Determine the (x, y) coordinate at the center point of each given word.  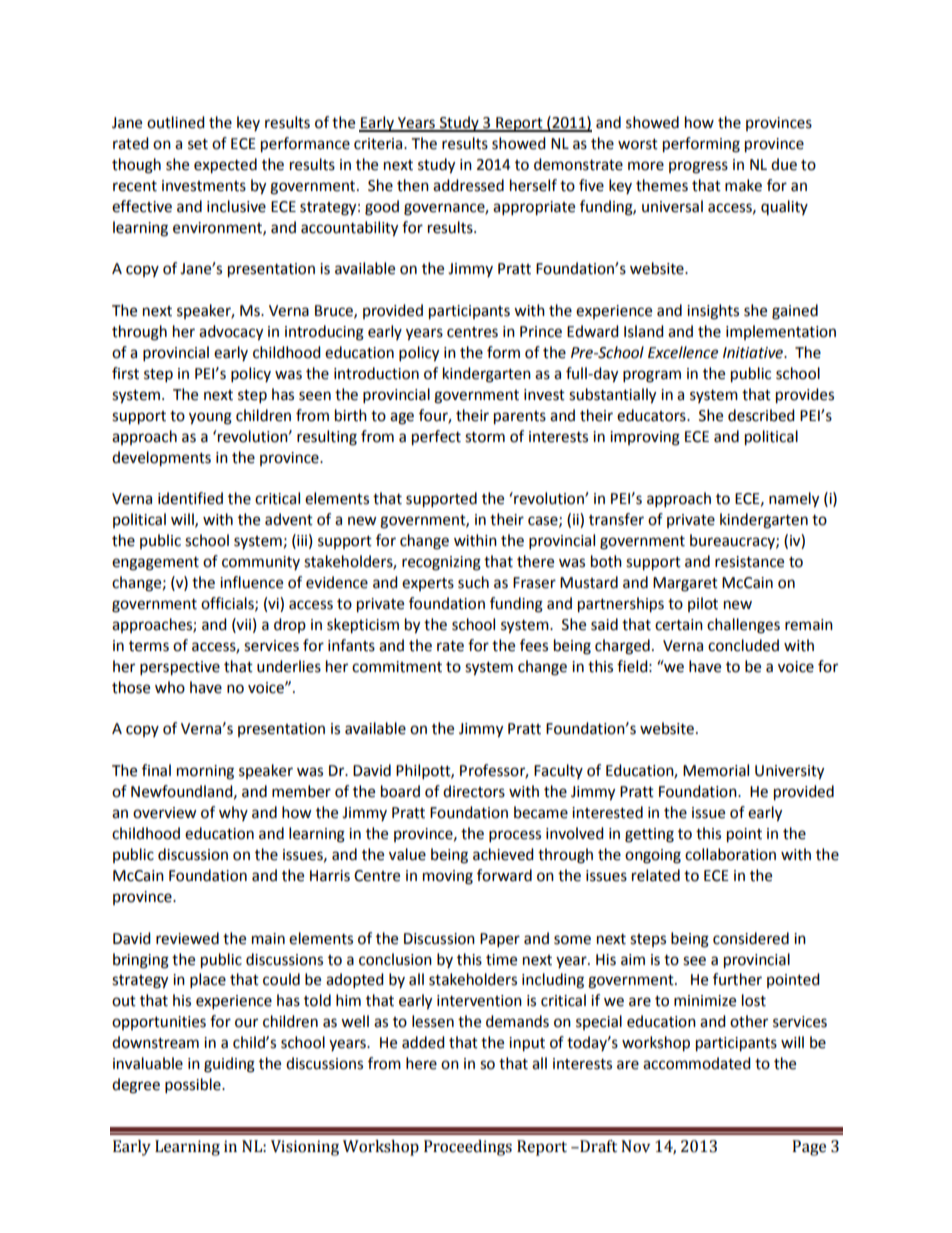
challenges (743, 626)
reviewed (187, 938)
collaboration (730, 854)
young (210, 418)
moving (448, 877)
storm (485, 437)
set (198, 144)
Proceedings (468, 1148)
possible (194, 1086)
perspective (180, 668)
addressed (468, 185)
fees (534, 645)
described (761, 415)
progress (698, 167)
